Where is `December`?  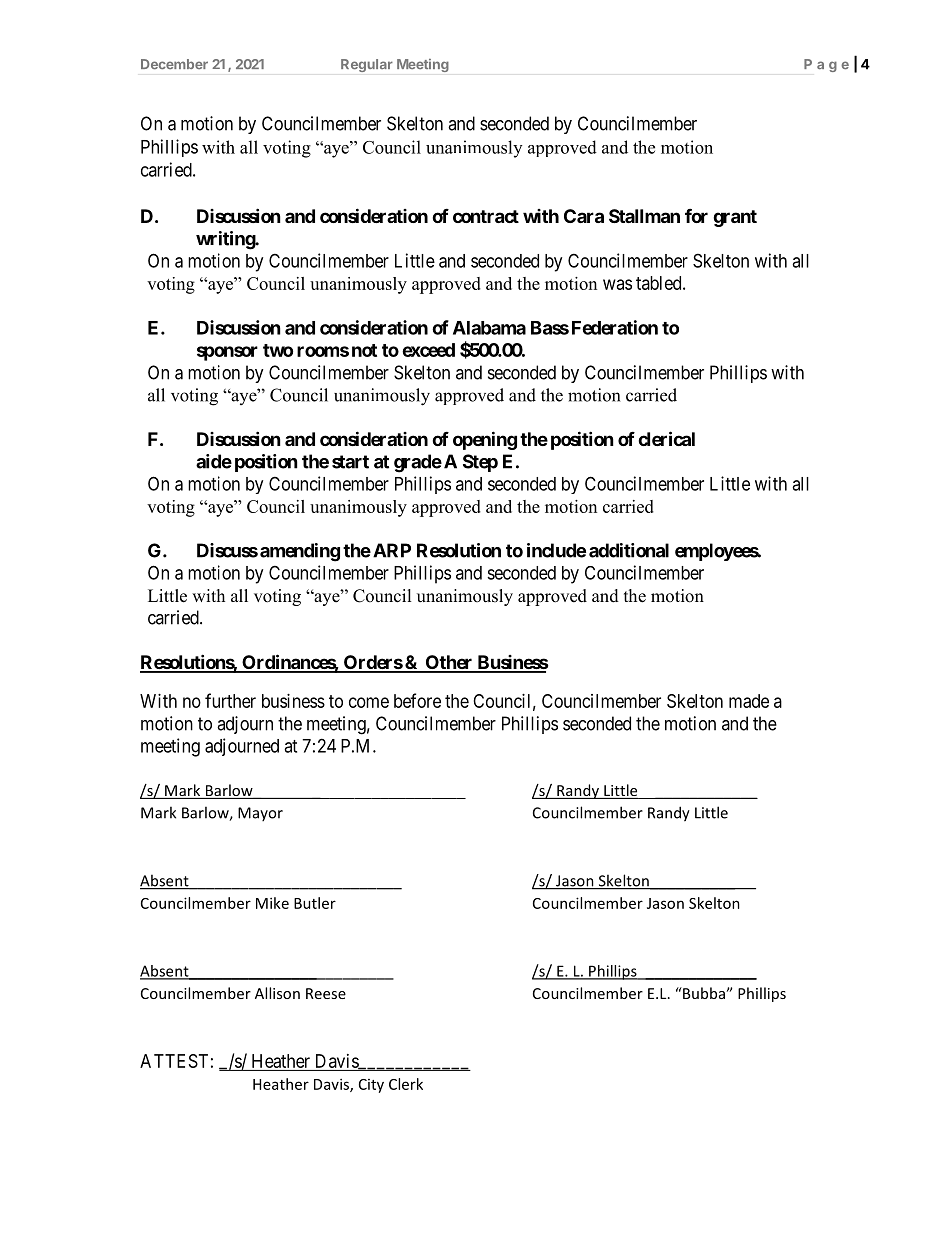
December is located at coordinates (174, 64).
